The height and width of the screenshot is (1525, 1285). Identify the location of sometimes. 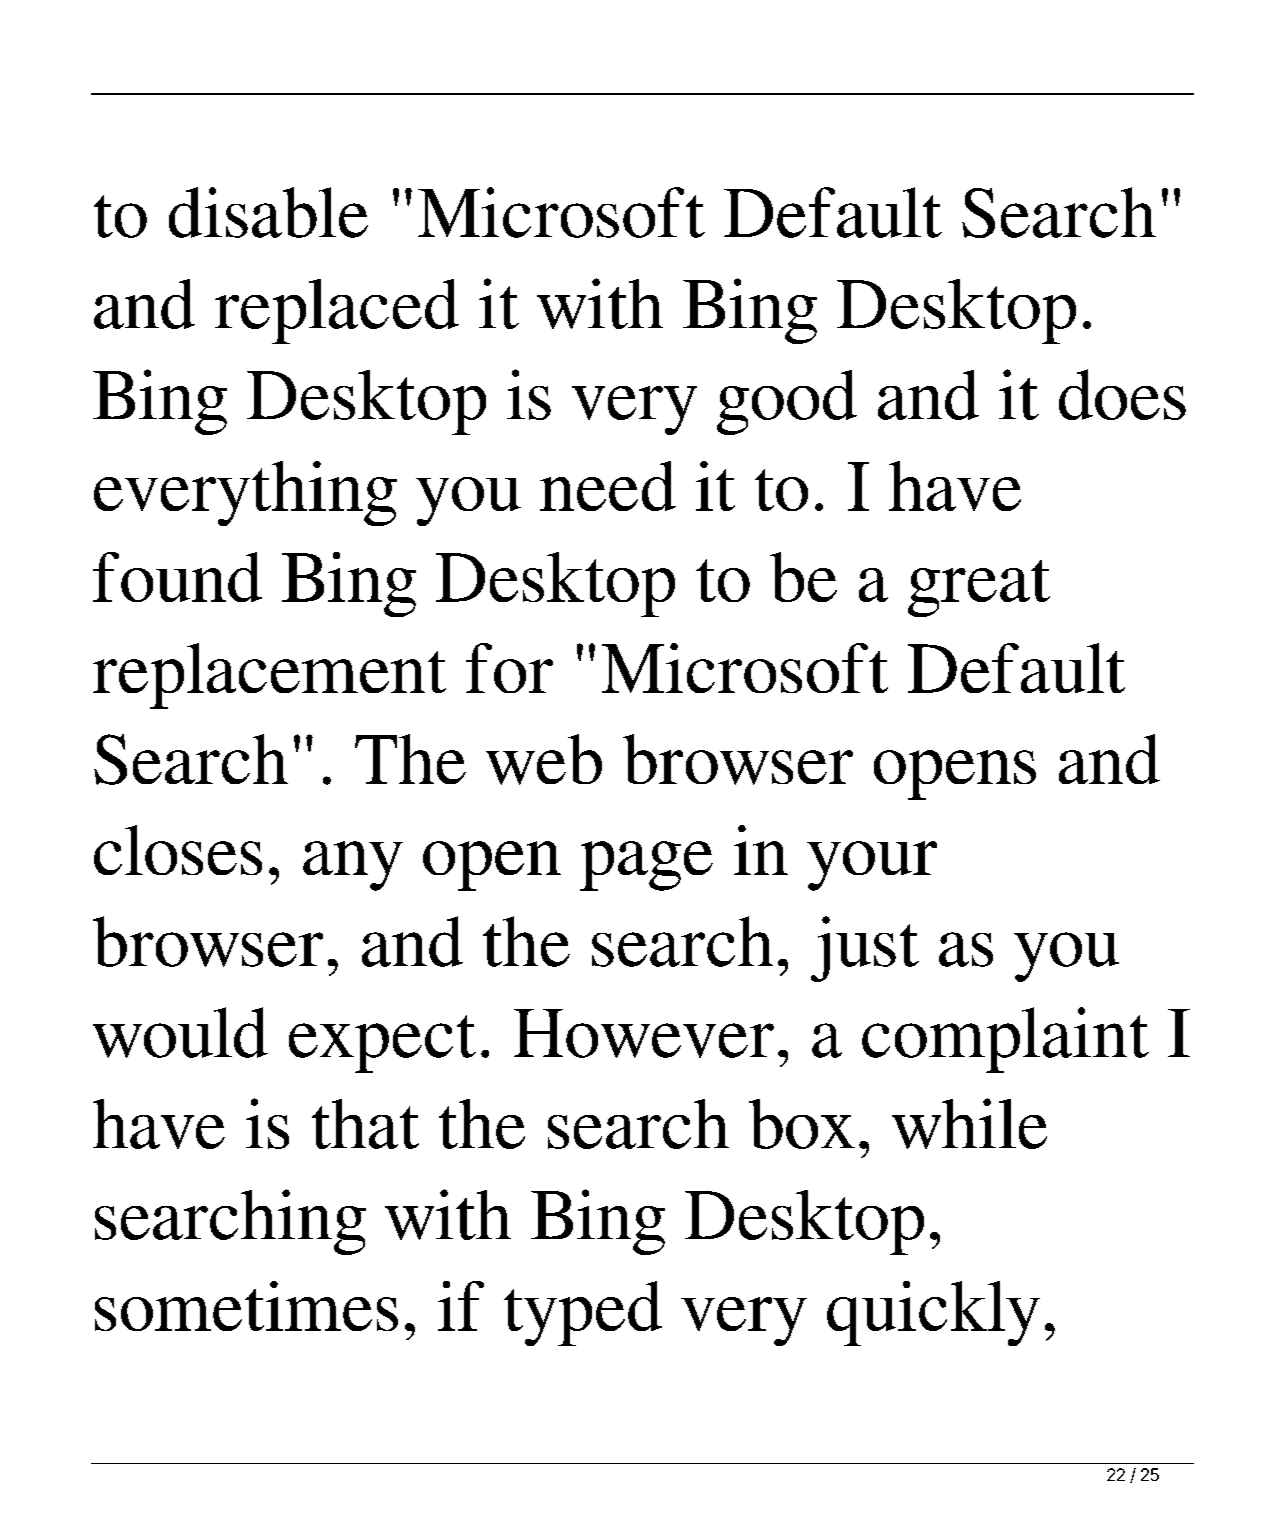
(246, 1306).
